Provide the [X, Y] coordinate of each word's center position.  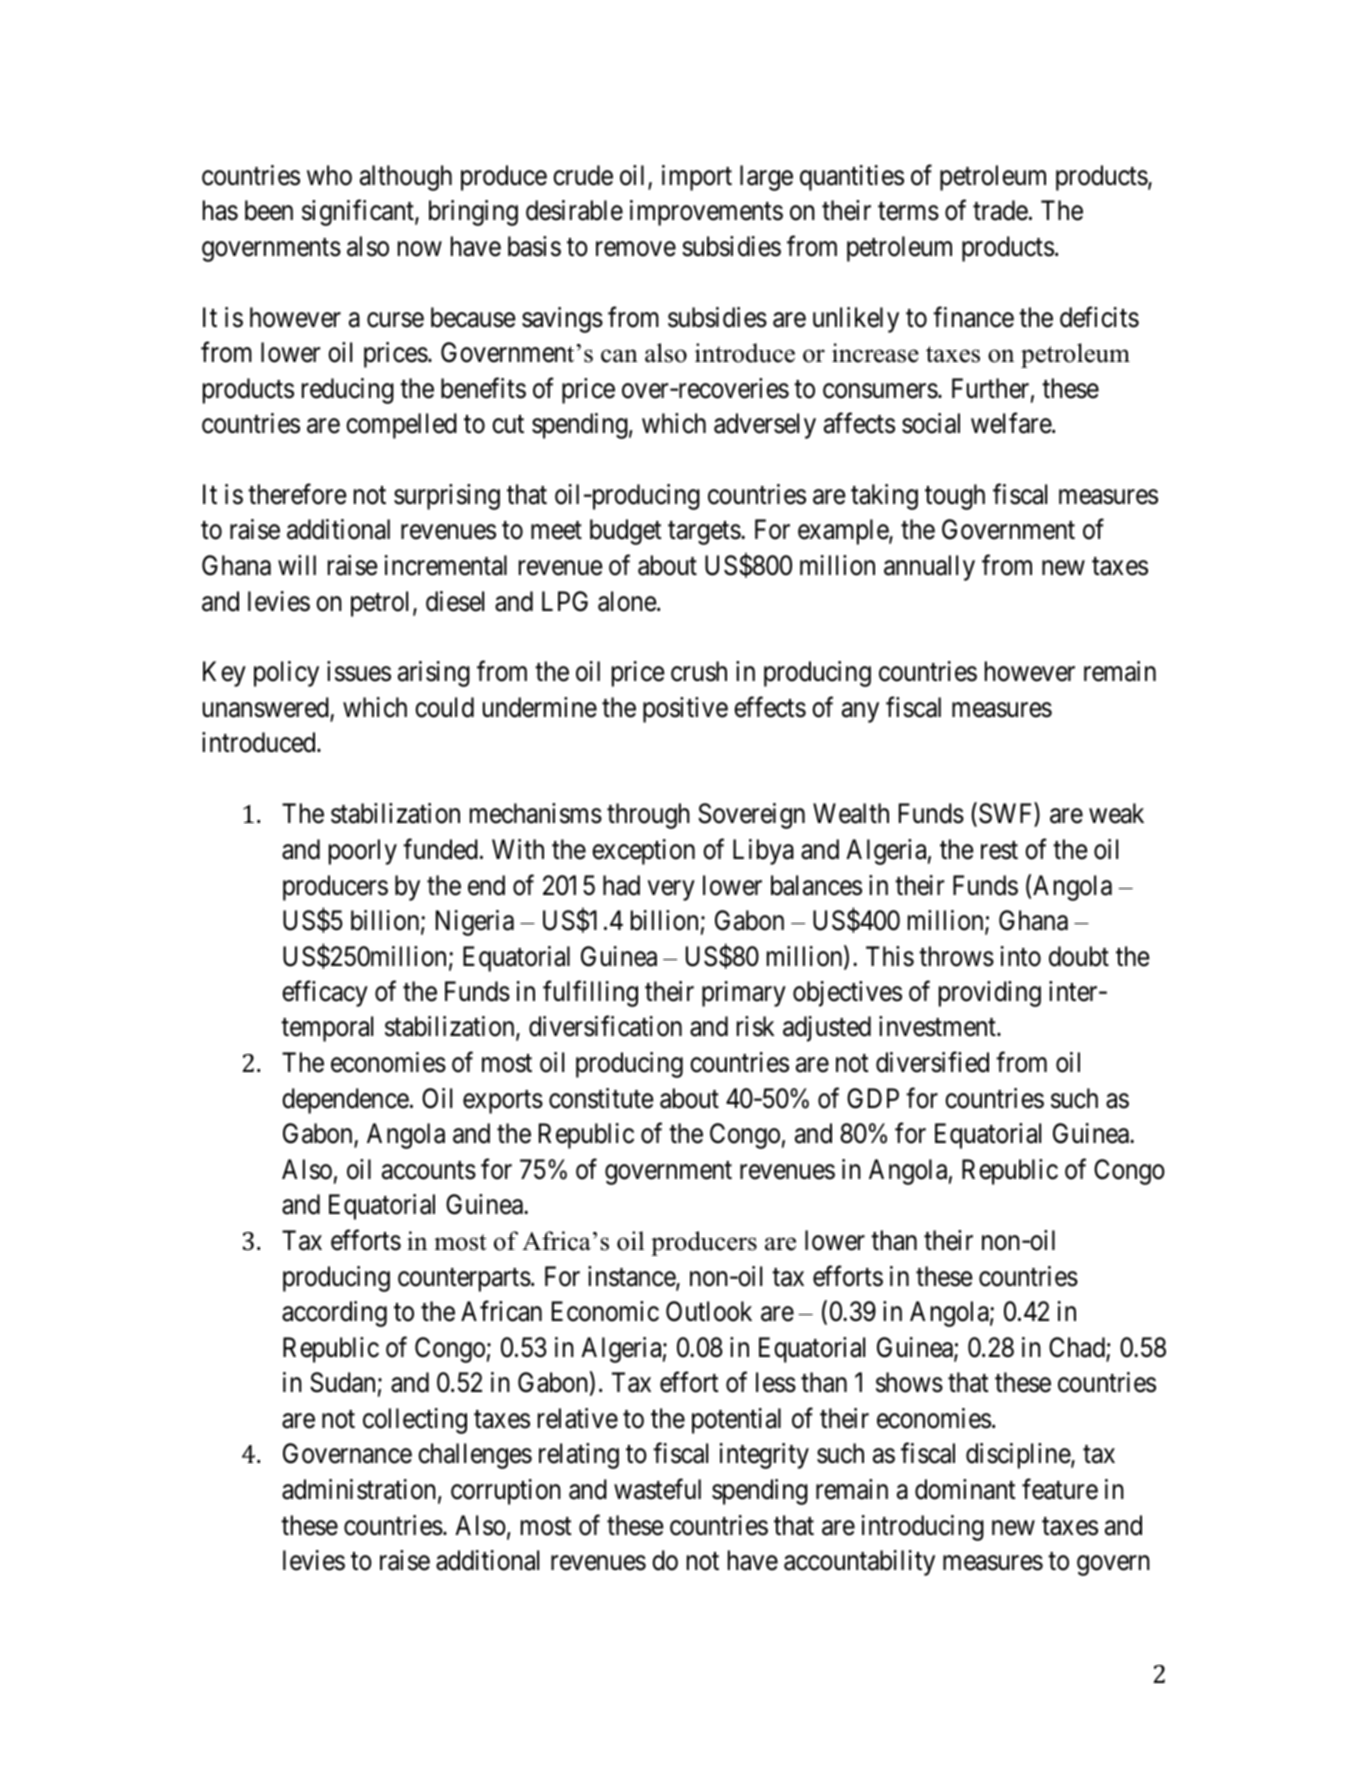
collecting [415, 1421]
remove [636, 249]
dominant [965, 1489]
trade [1000, 210]
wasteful [657, 1489]
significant [359, 213]
